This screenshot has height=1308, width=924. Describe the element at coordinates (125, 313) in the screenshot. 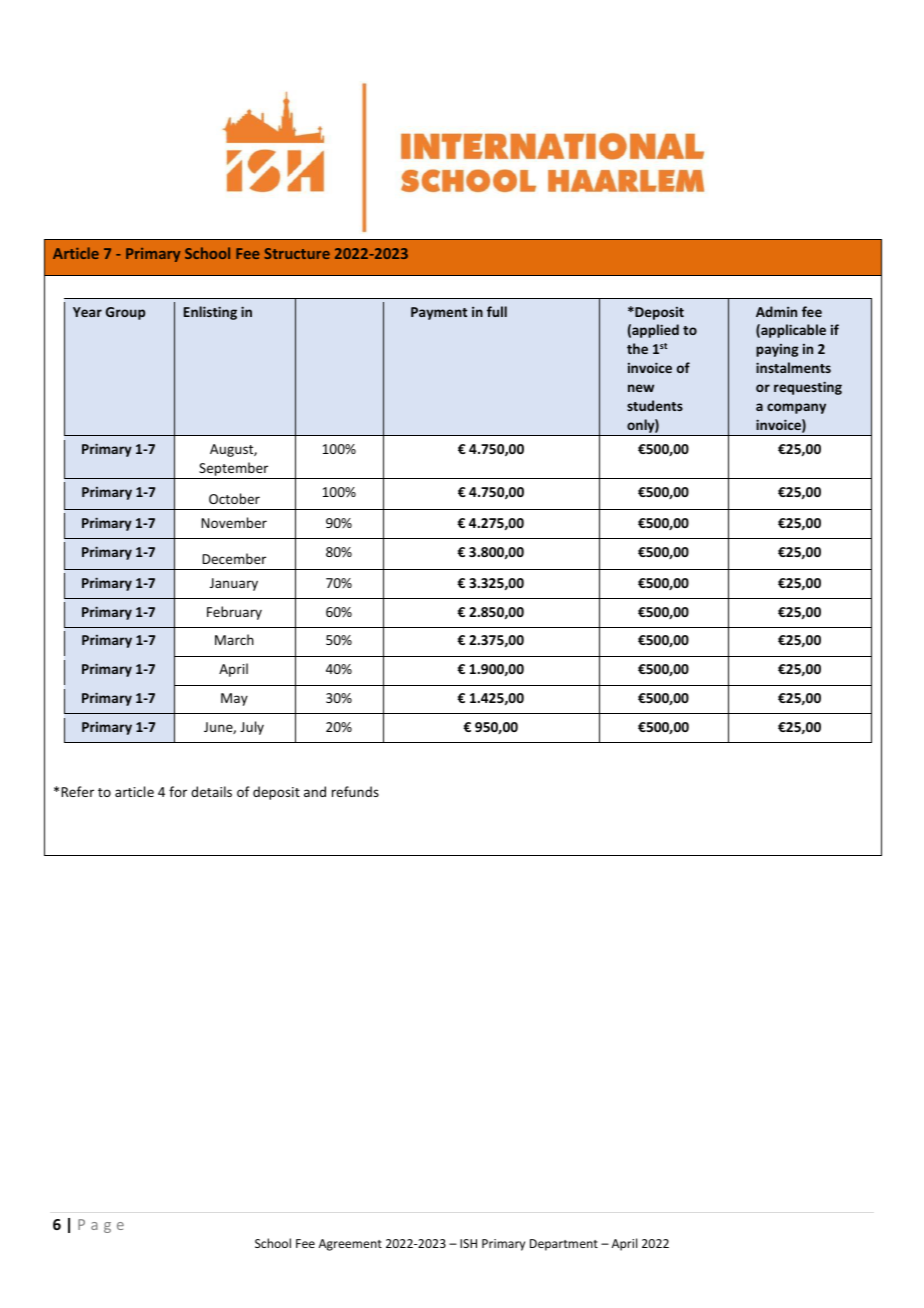

I see `Group` at that location.
